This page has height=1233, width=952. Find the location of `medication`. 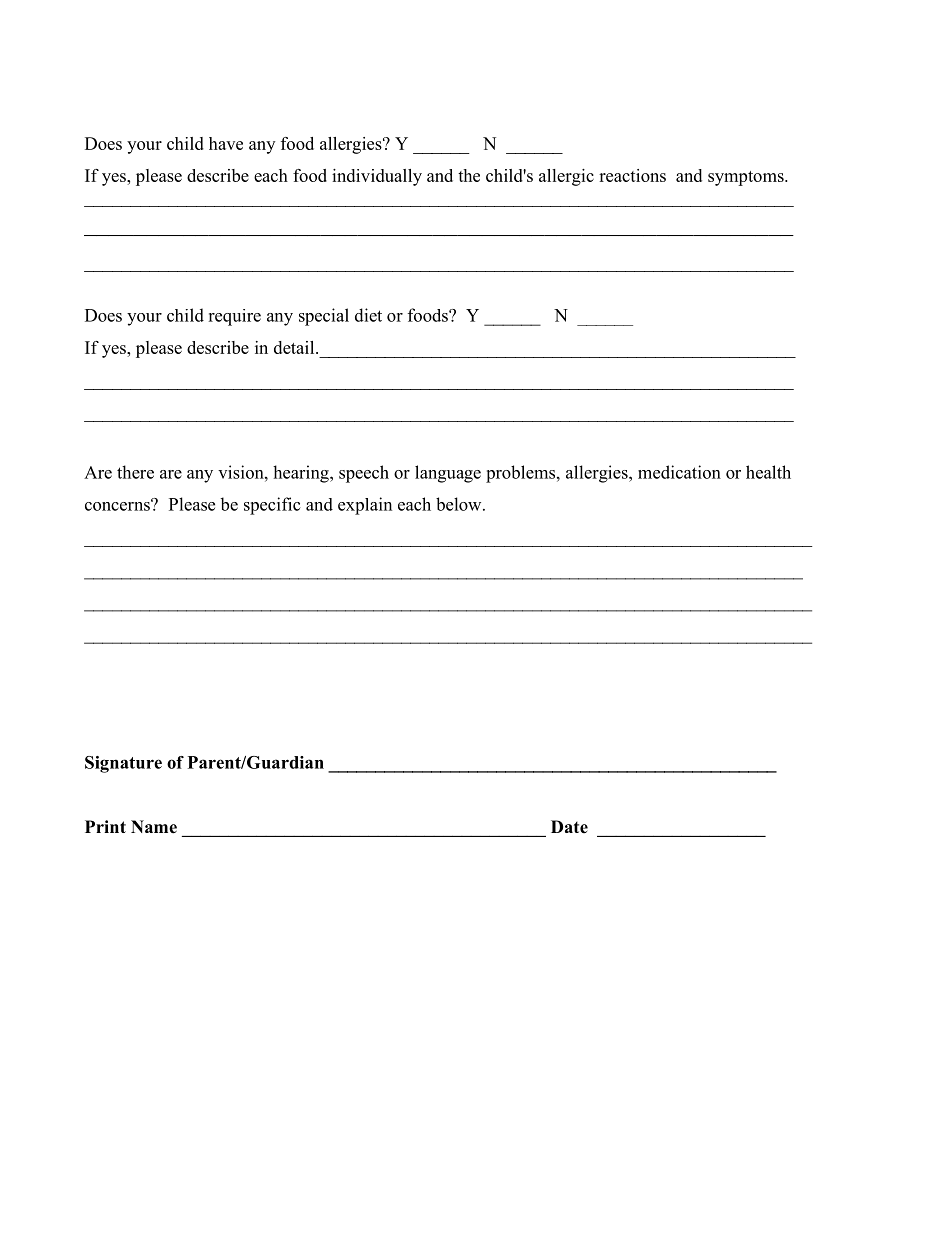

medication is located at coordinates (679, 472).
